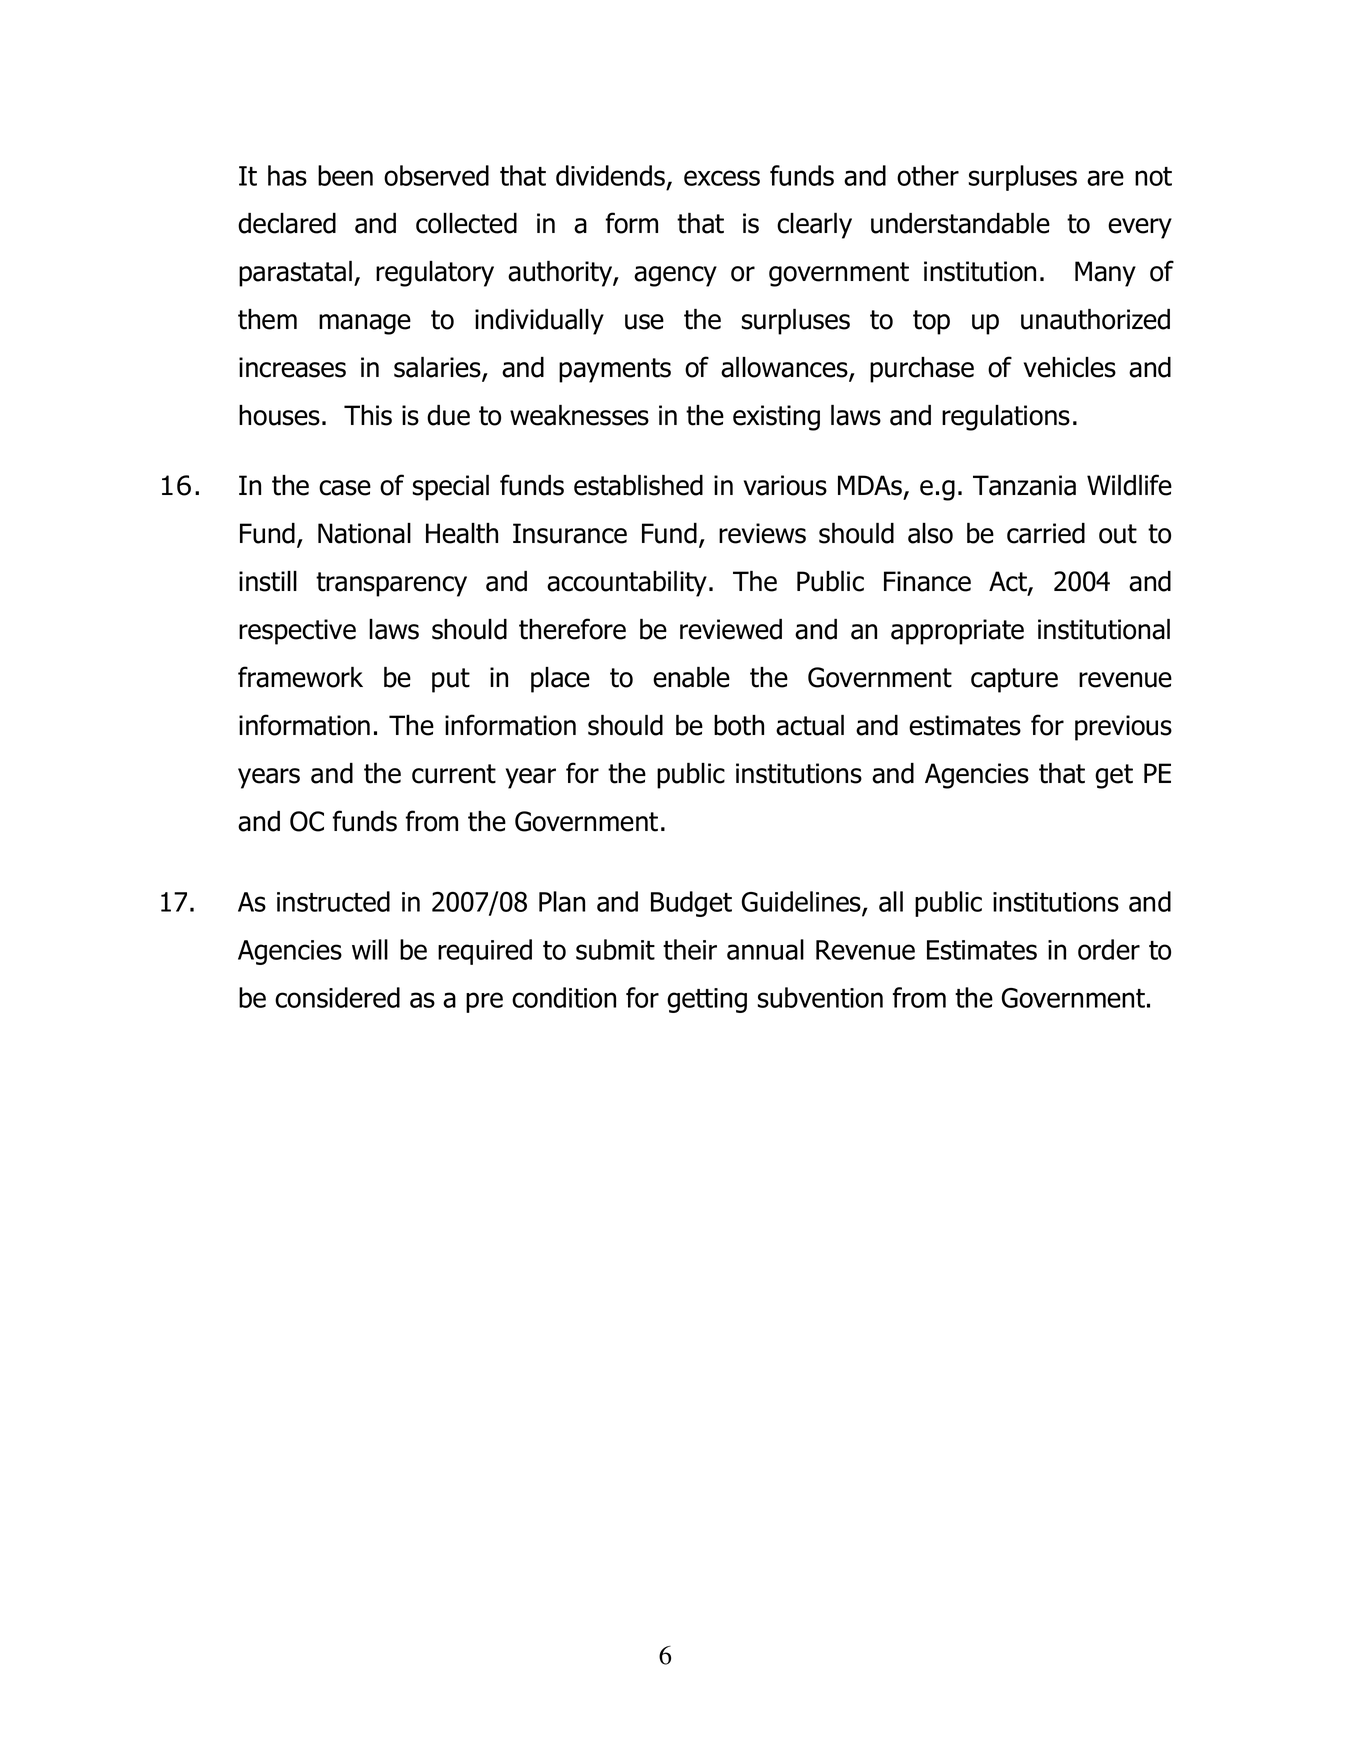 This screenshot has height=1749, width=1351. What do you see at coordinates (707, 1000) in the screenshot?
I see `getting` at bounding box center [707, 1000].
